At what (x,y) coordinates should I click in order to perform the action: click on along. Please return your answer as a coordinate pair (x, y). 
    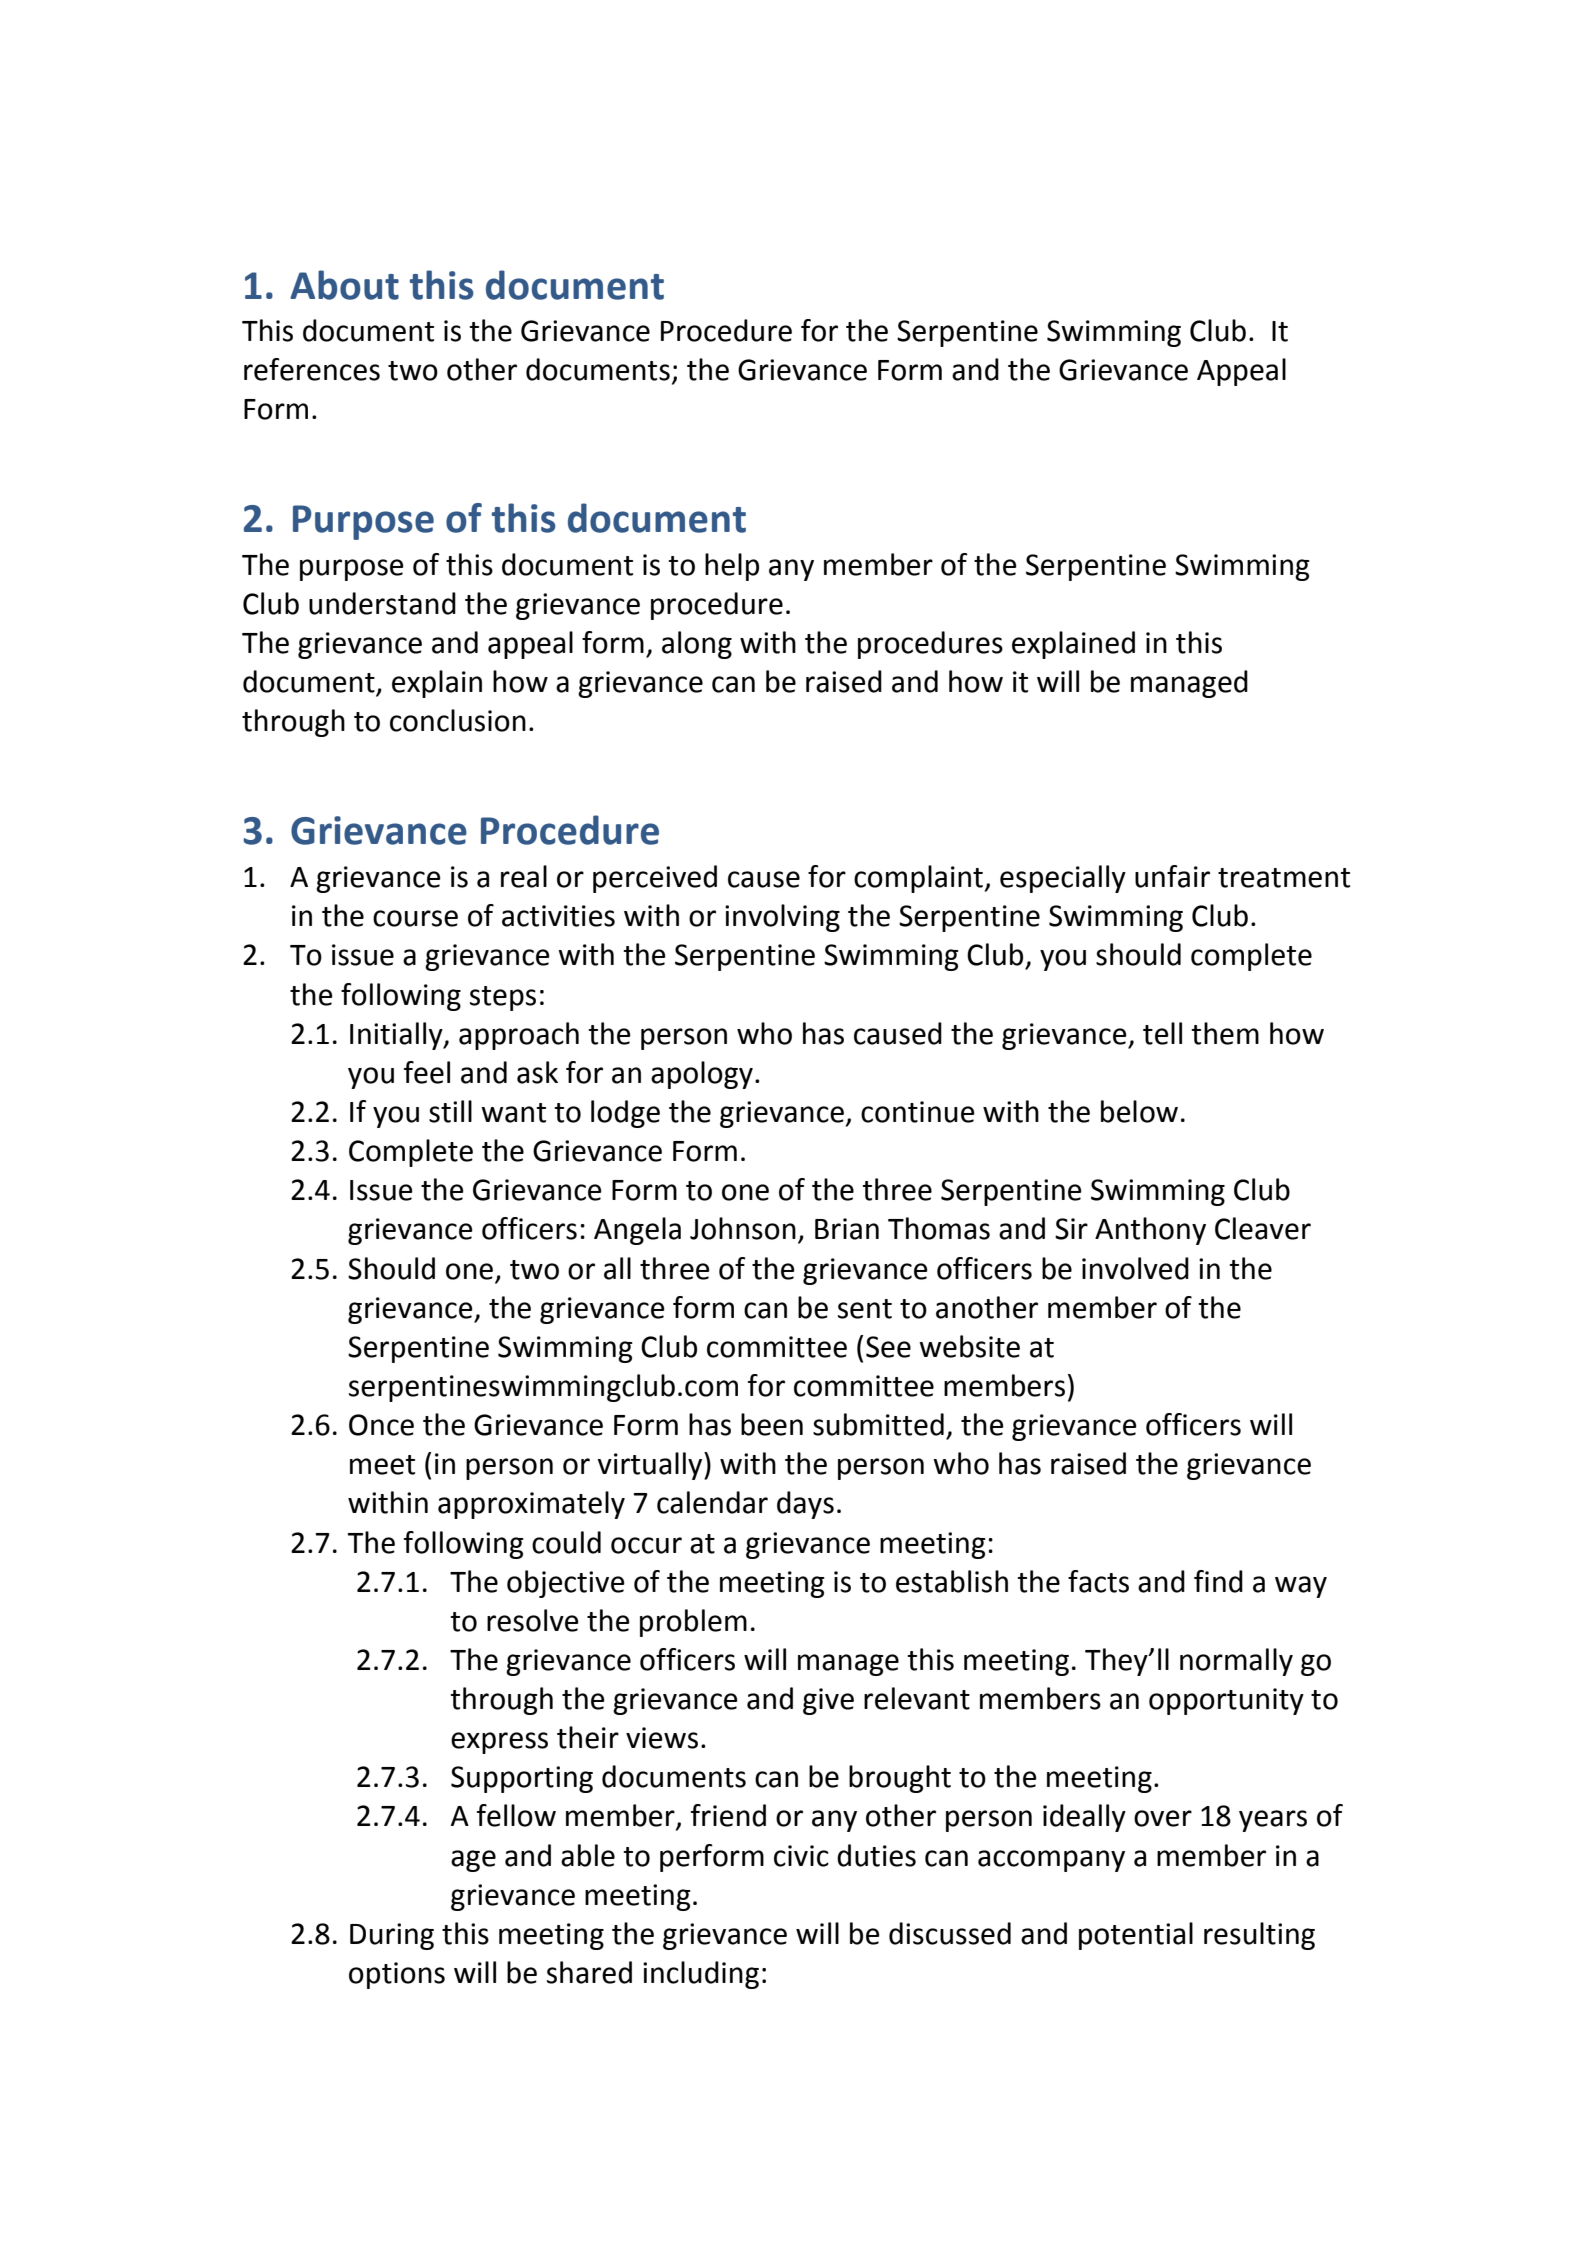
    Looking at the image, I should click on (697, 645).
